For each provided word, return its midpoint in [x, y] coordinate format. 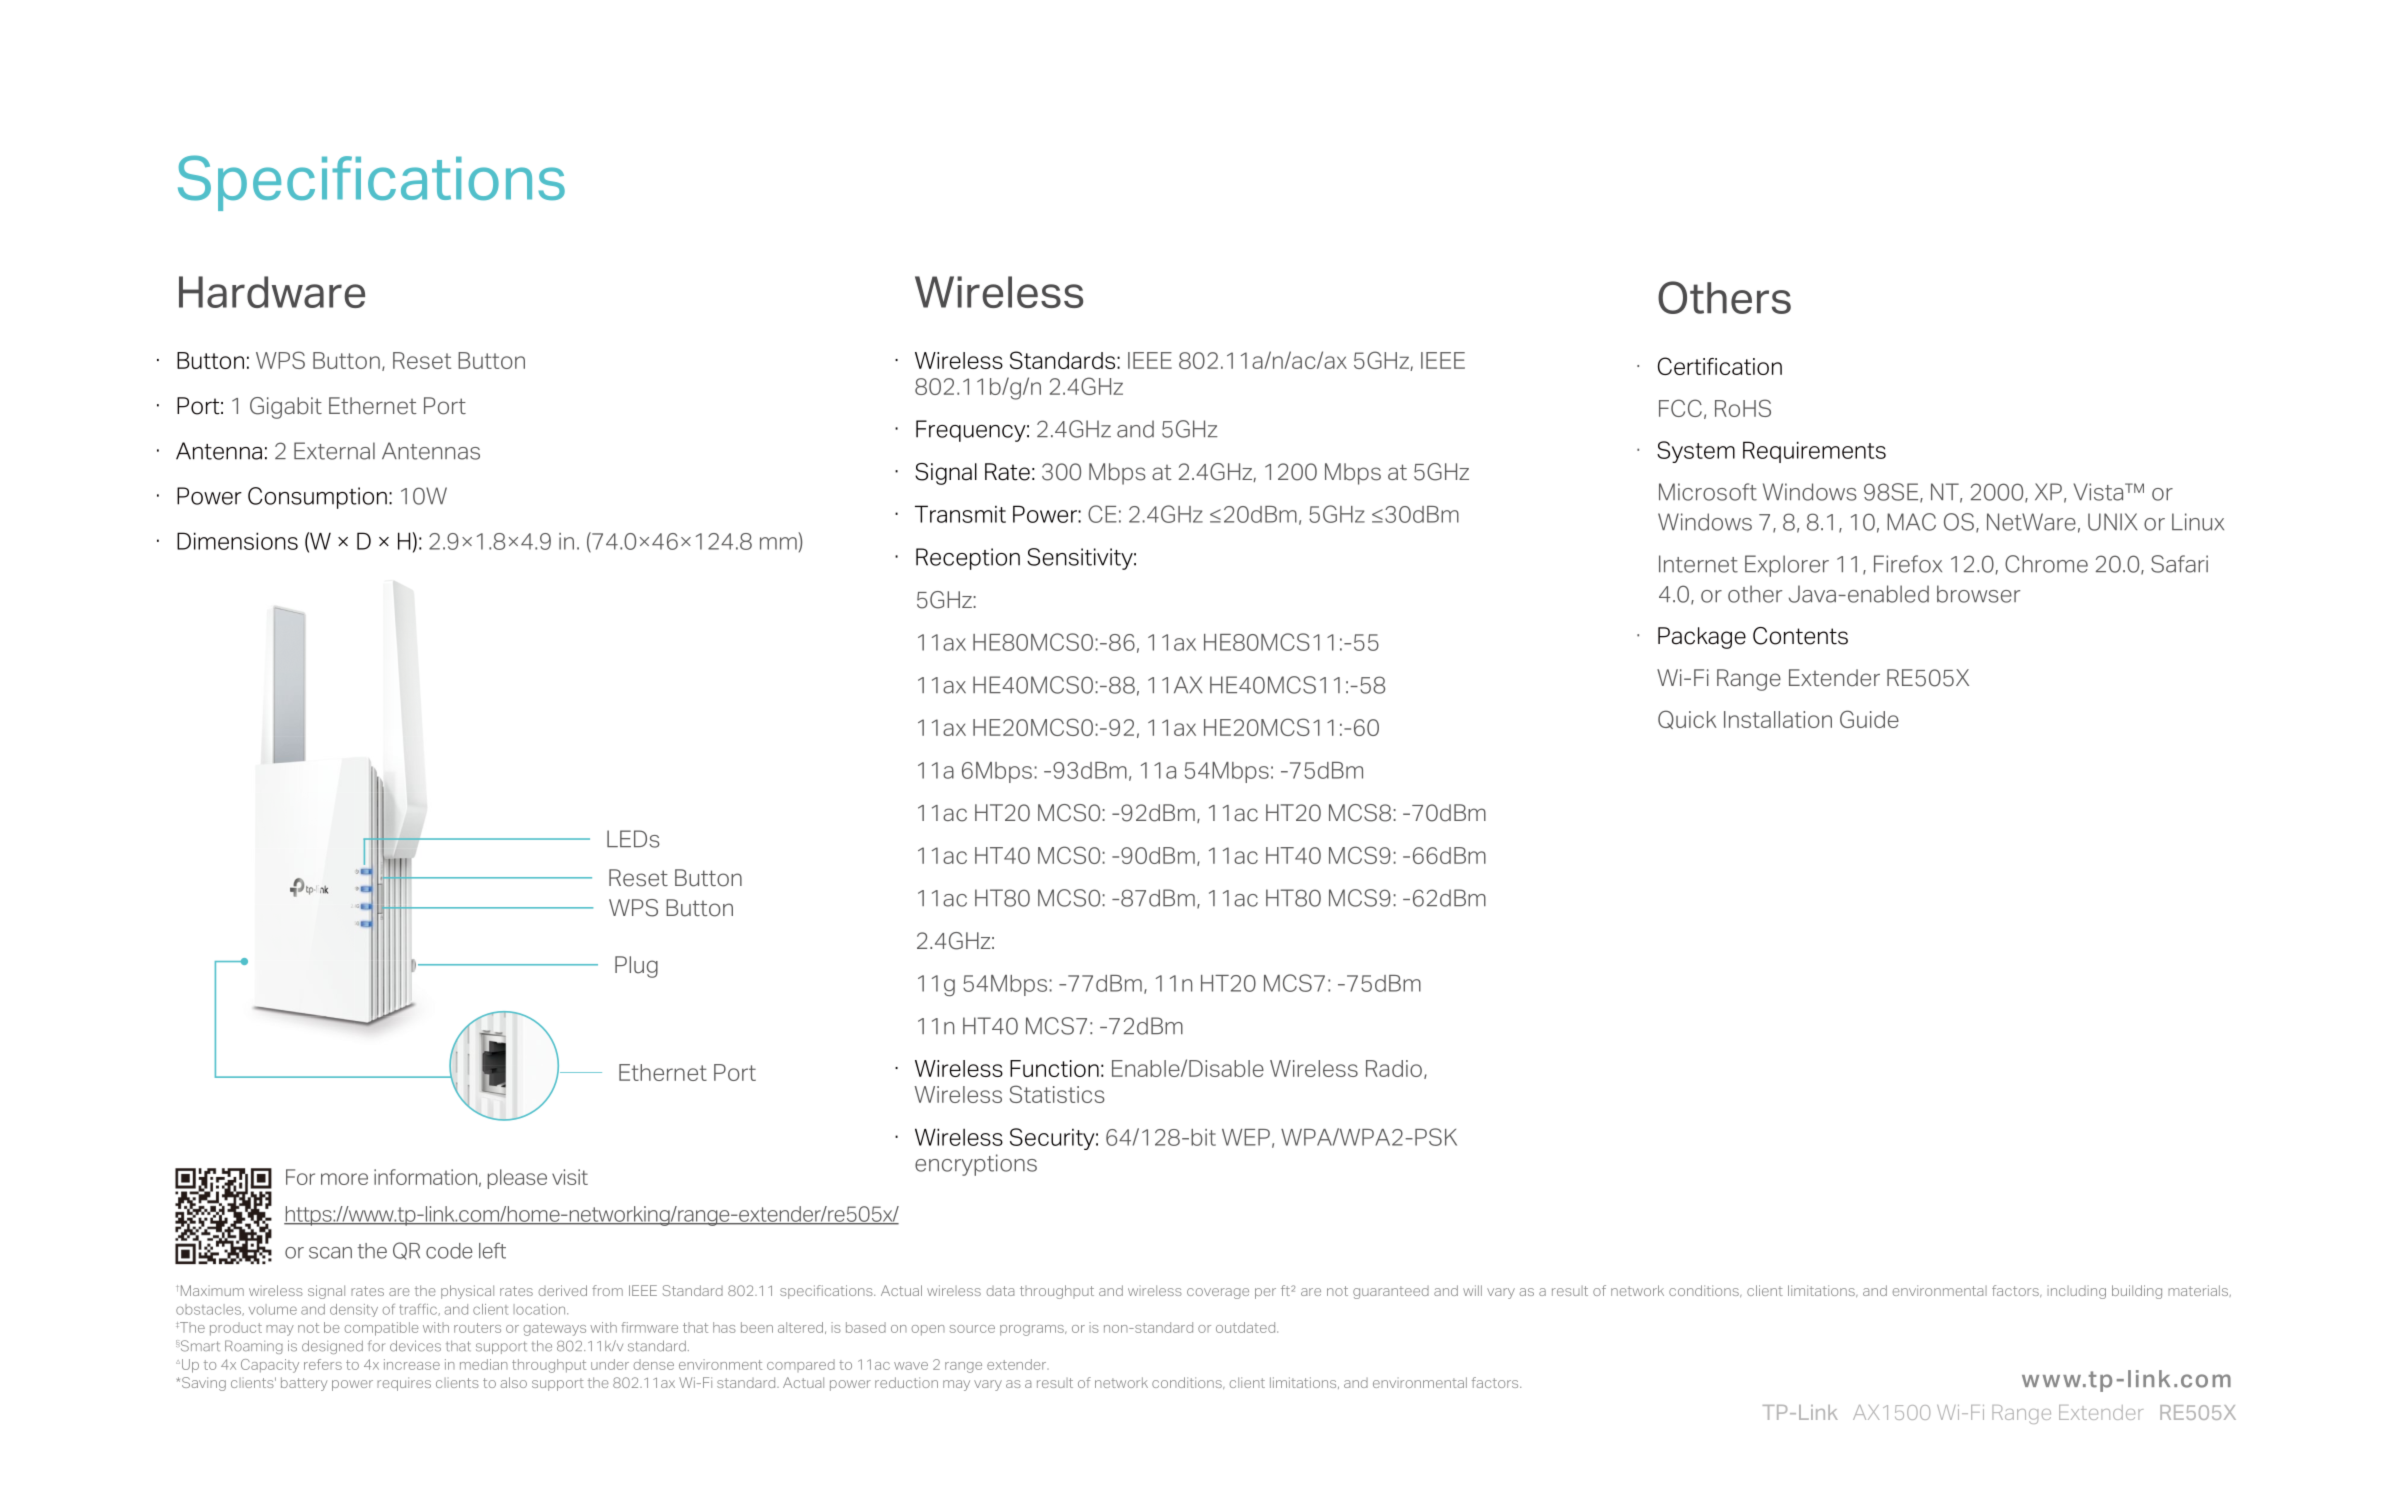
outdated [1247, 1327]
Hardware [272, 292]
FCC [1680, 408]
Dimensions [237, 541]
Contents [1800, 636]
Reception [968, 559]
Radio [1394, 1068]
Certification [1720, 366]
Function [1054, 1068]
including [2077, 1292]
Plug [636, 967]
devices [415, 1346]
